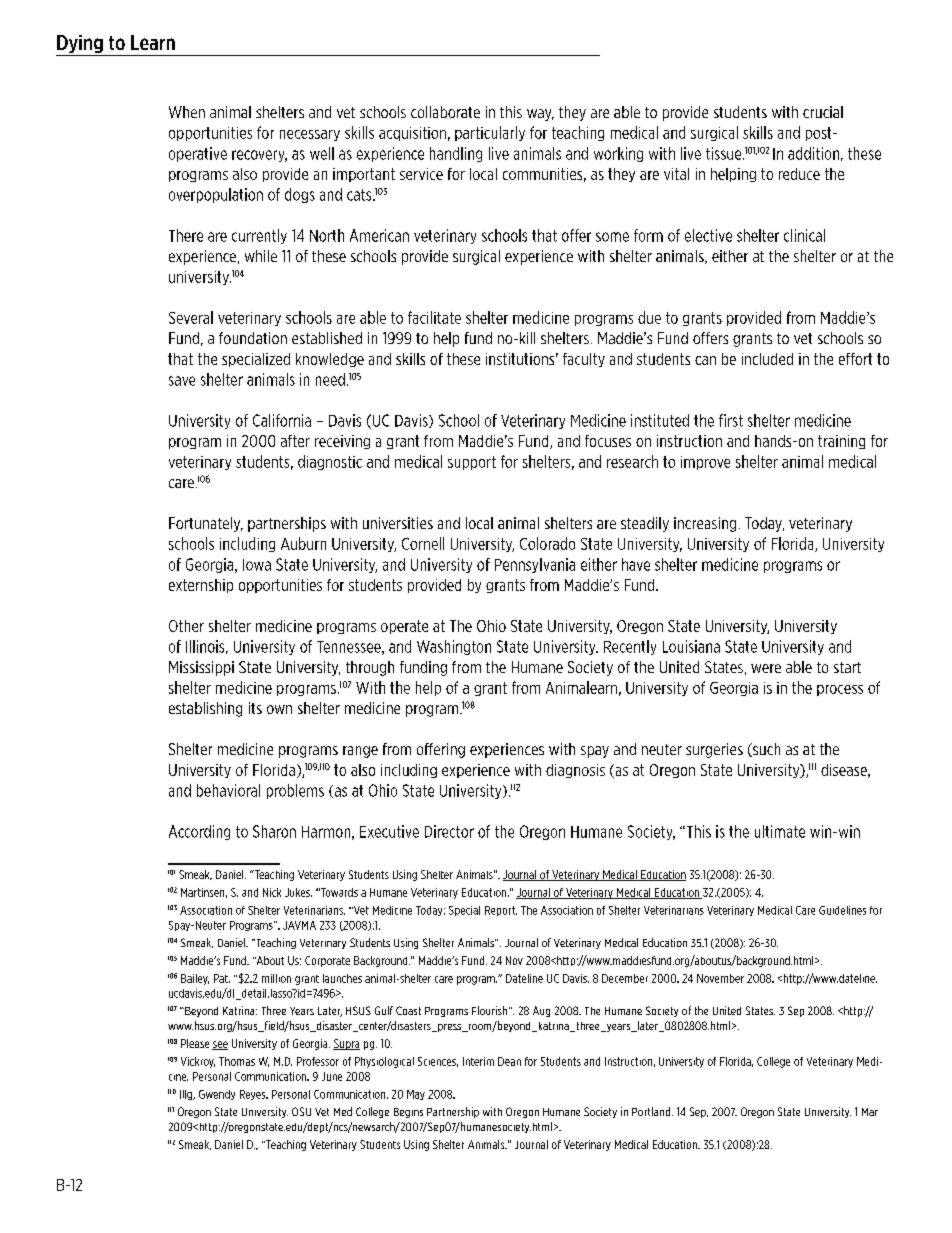 This page has height=1233, width=952. Describe the element at coordinates (423, 543) in the page. I see `Cornell` at that location.
